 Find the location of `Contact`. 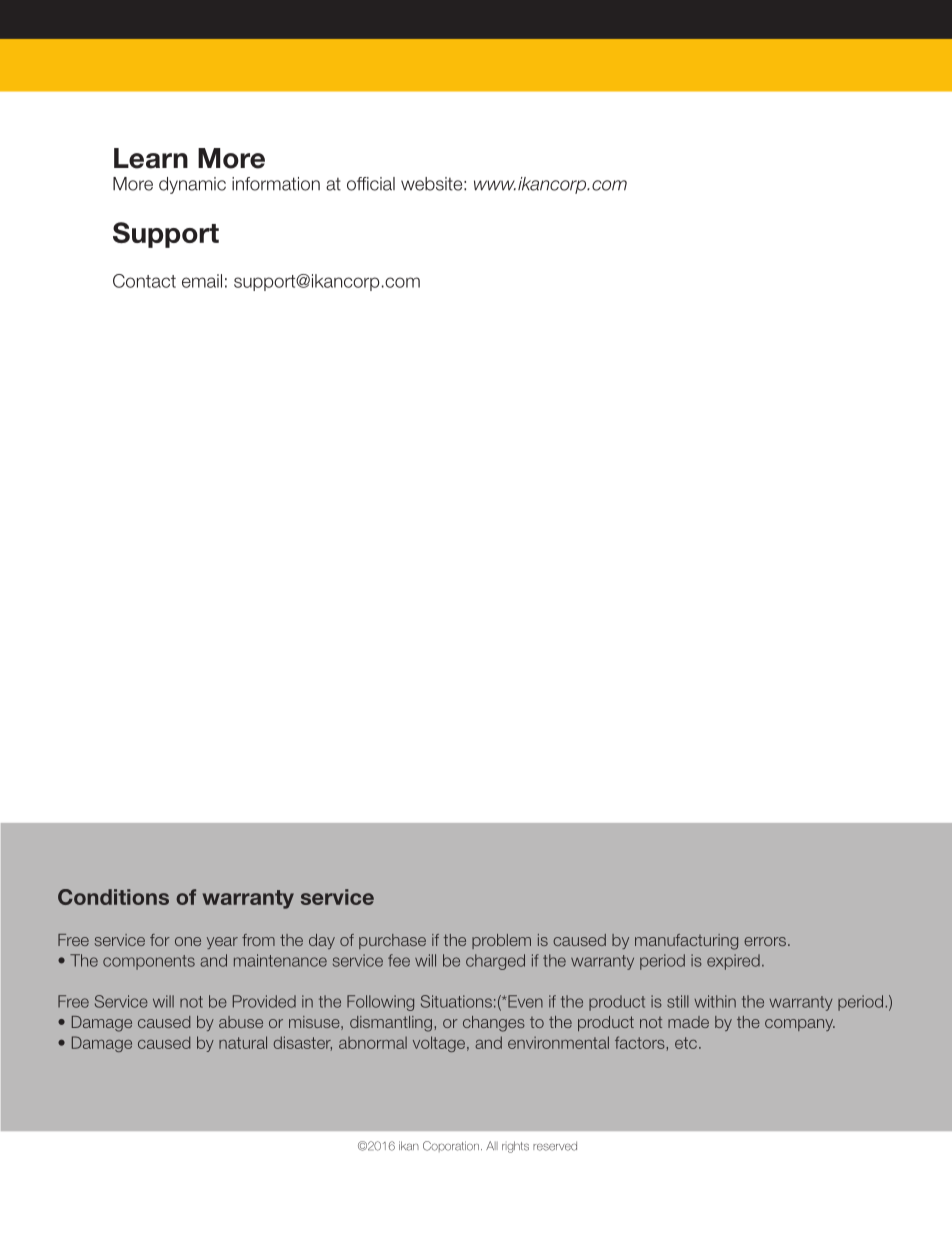

Contact is located at coordinates (144, 281).
